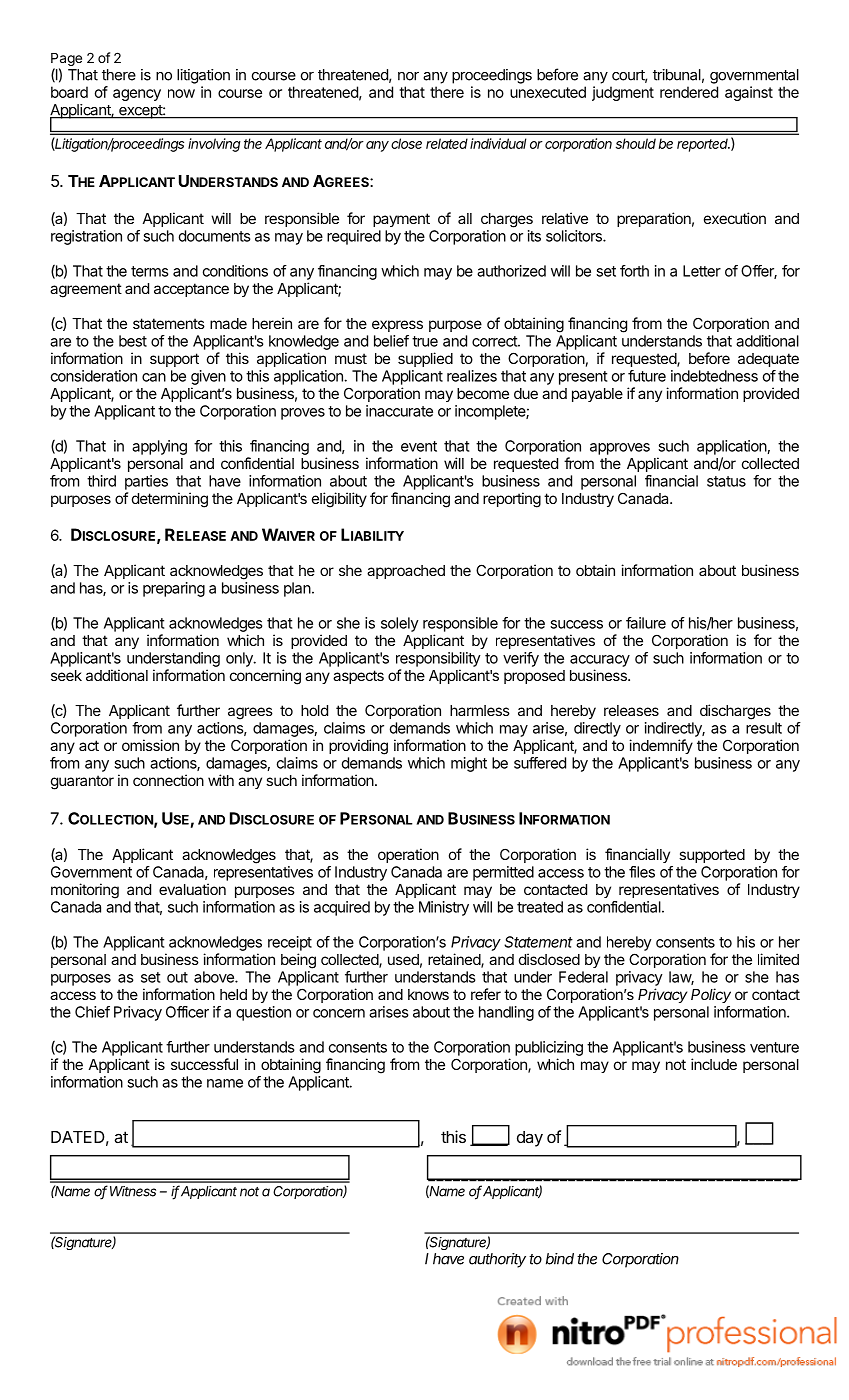  I want to click on bind, so click(560, 1259).
